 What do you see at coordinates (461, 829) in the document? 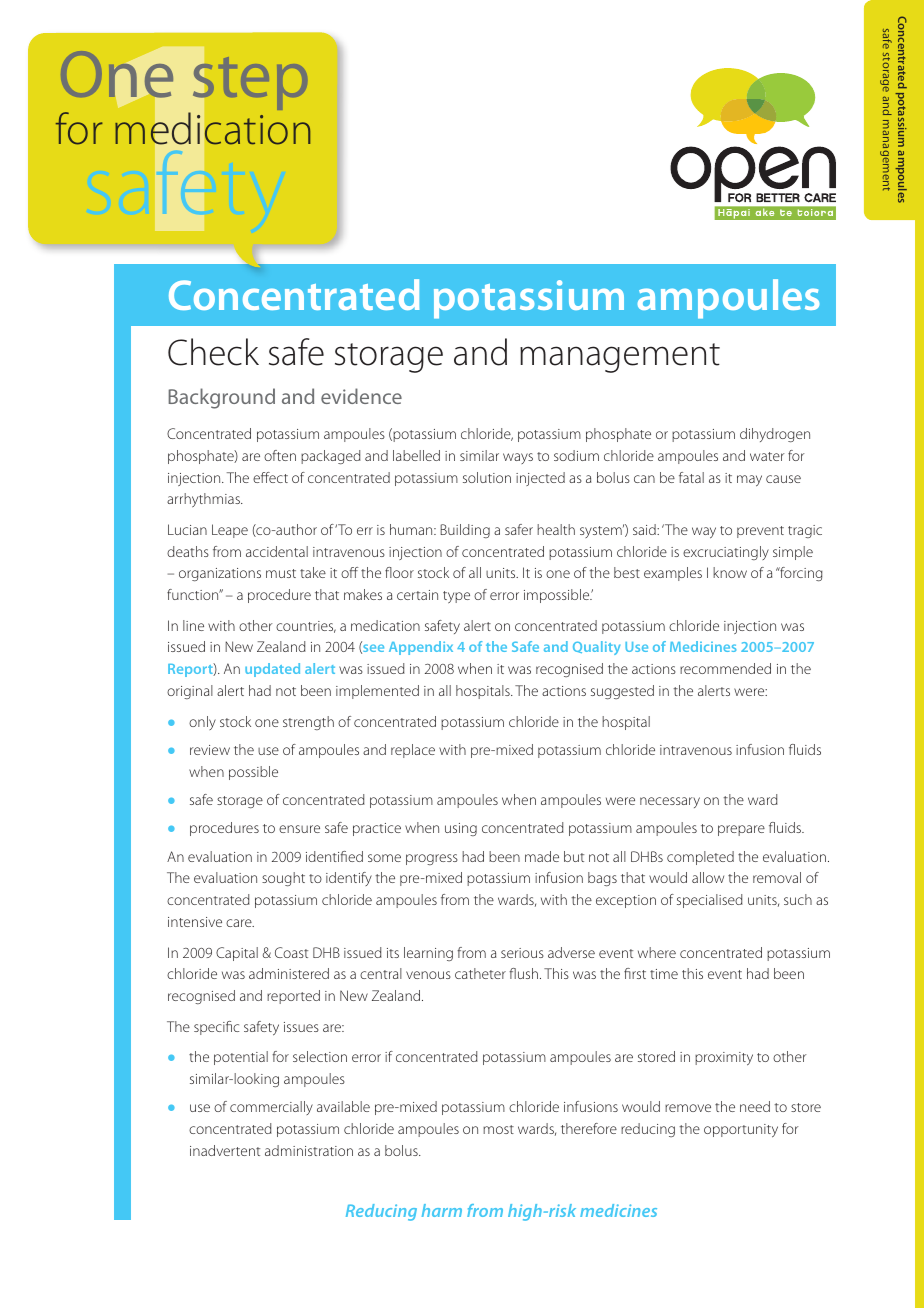
I see `using` at bounding box center [461, 829].
